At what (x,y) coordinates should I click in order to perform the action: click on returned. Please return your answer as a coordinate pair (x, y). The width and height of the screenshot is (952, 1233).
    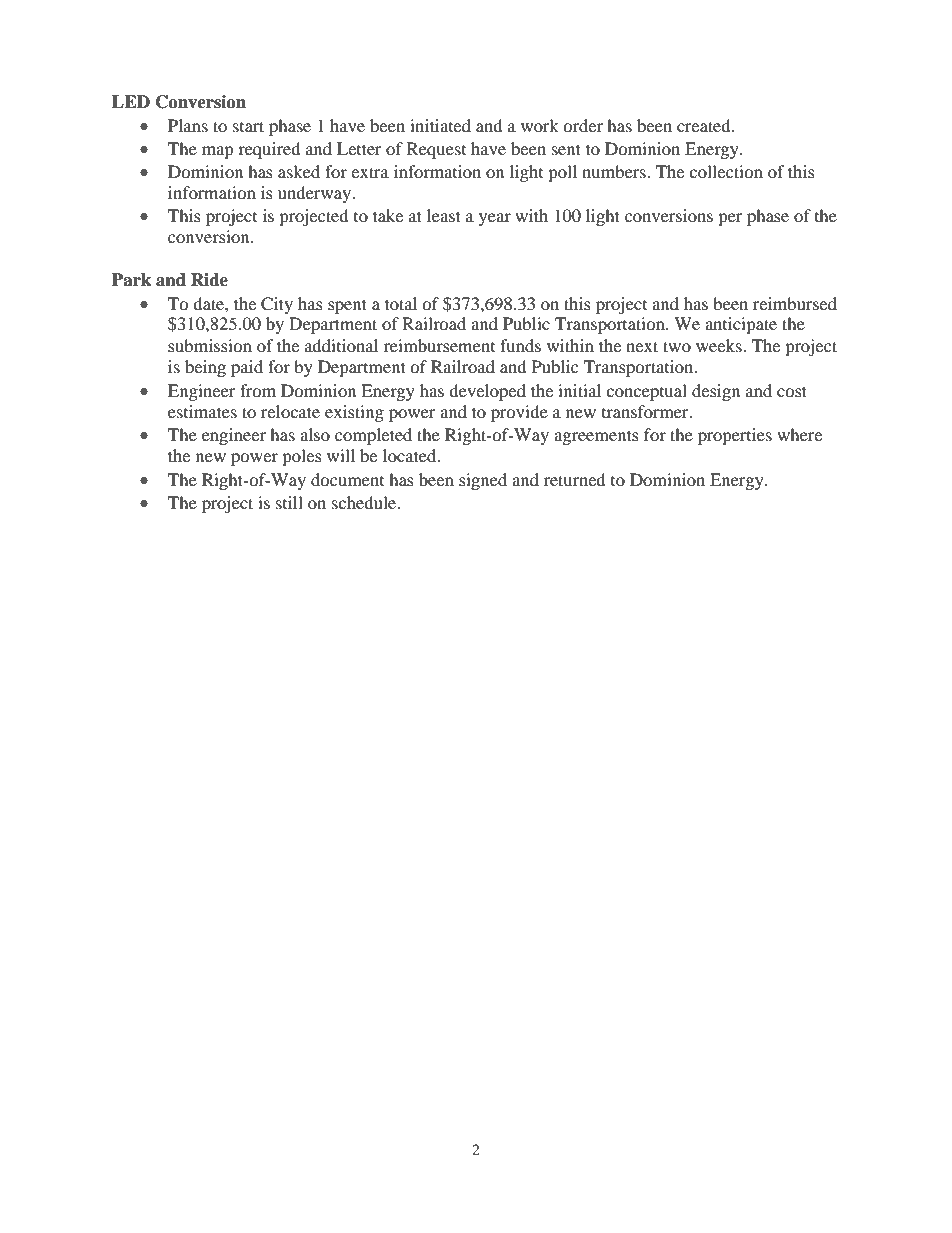
    Looking at the image, I should click on (574, 479).
